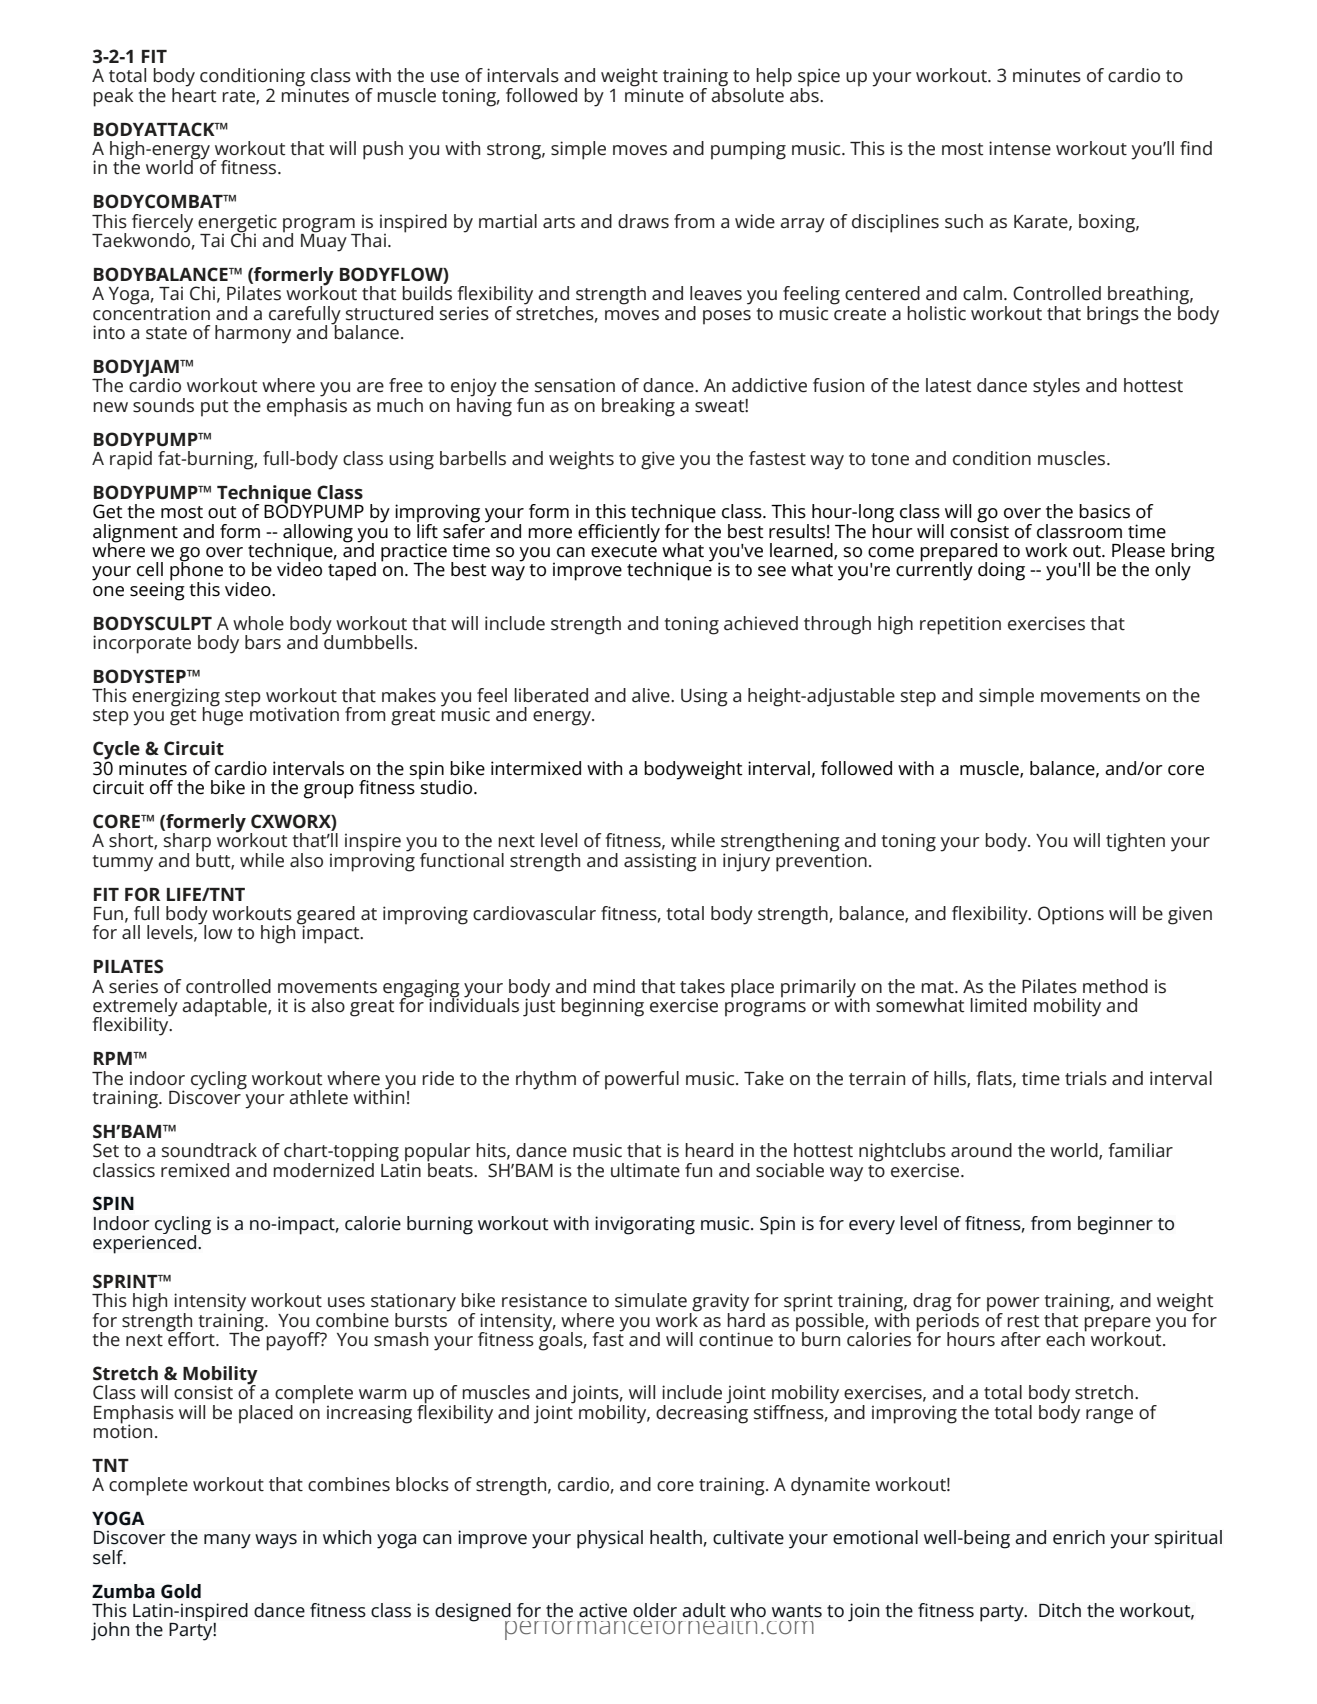 The width and height of the document is (1317, 1704). What do you see at coordinates (1020, 148) in the document?
I see `intense` at bounding box center [1020, 148].
